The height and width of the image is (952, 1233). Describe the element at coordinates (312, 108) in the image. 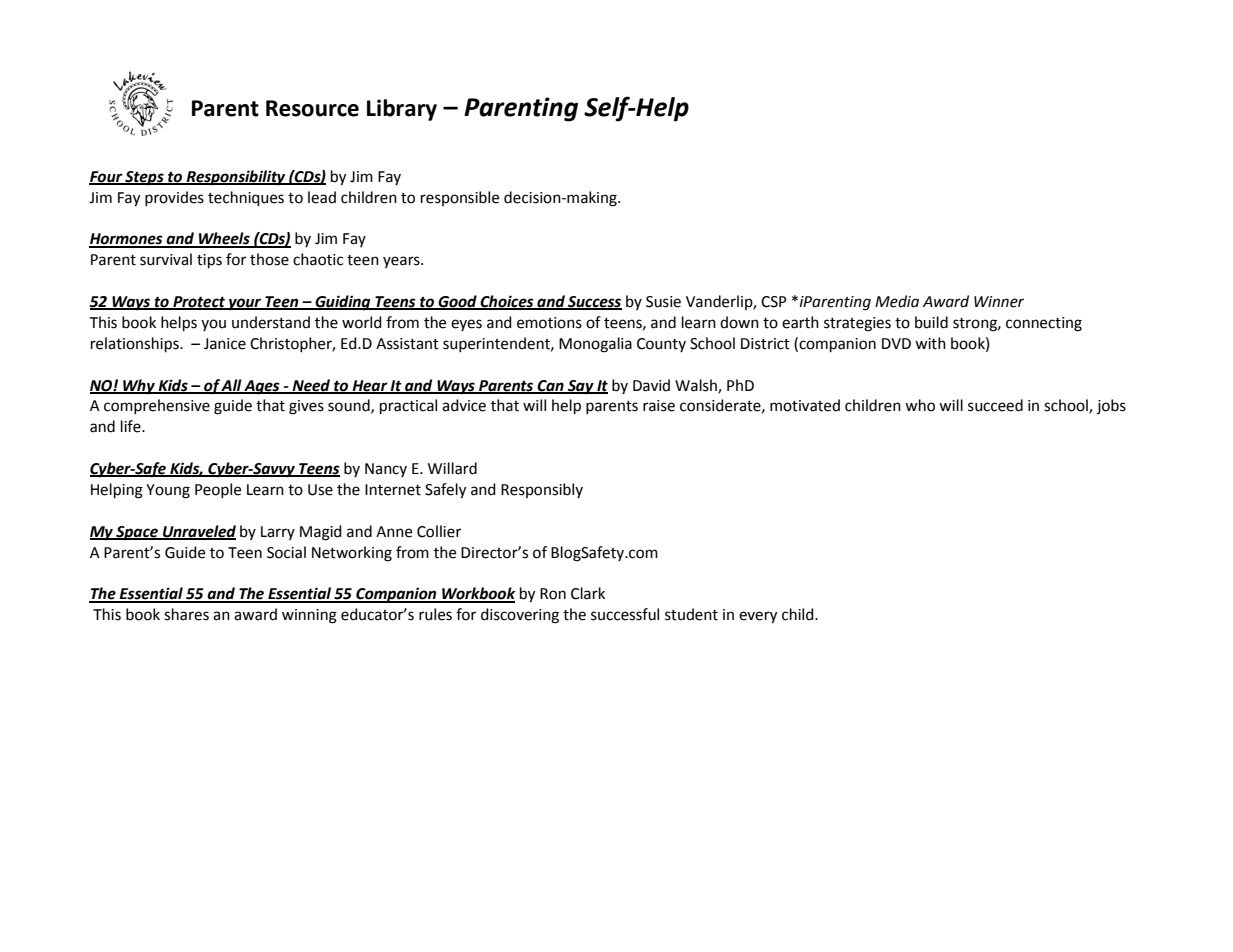

I see `Resource` at that location.
